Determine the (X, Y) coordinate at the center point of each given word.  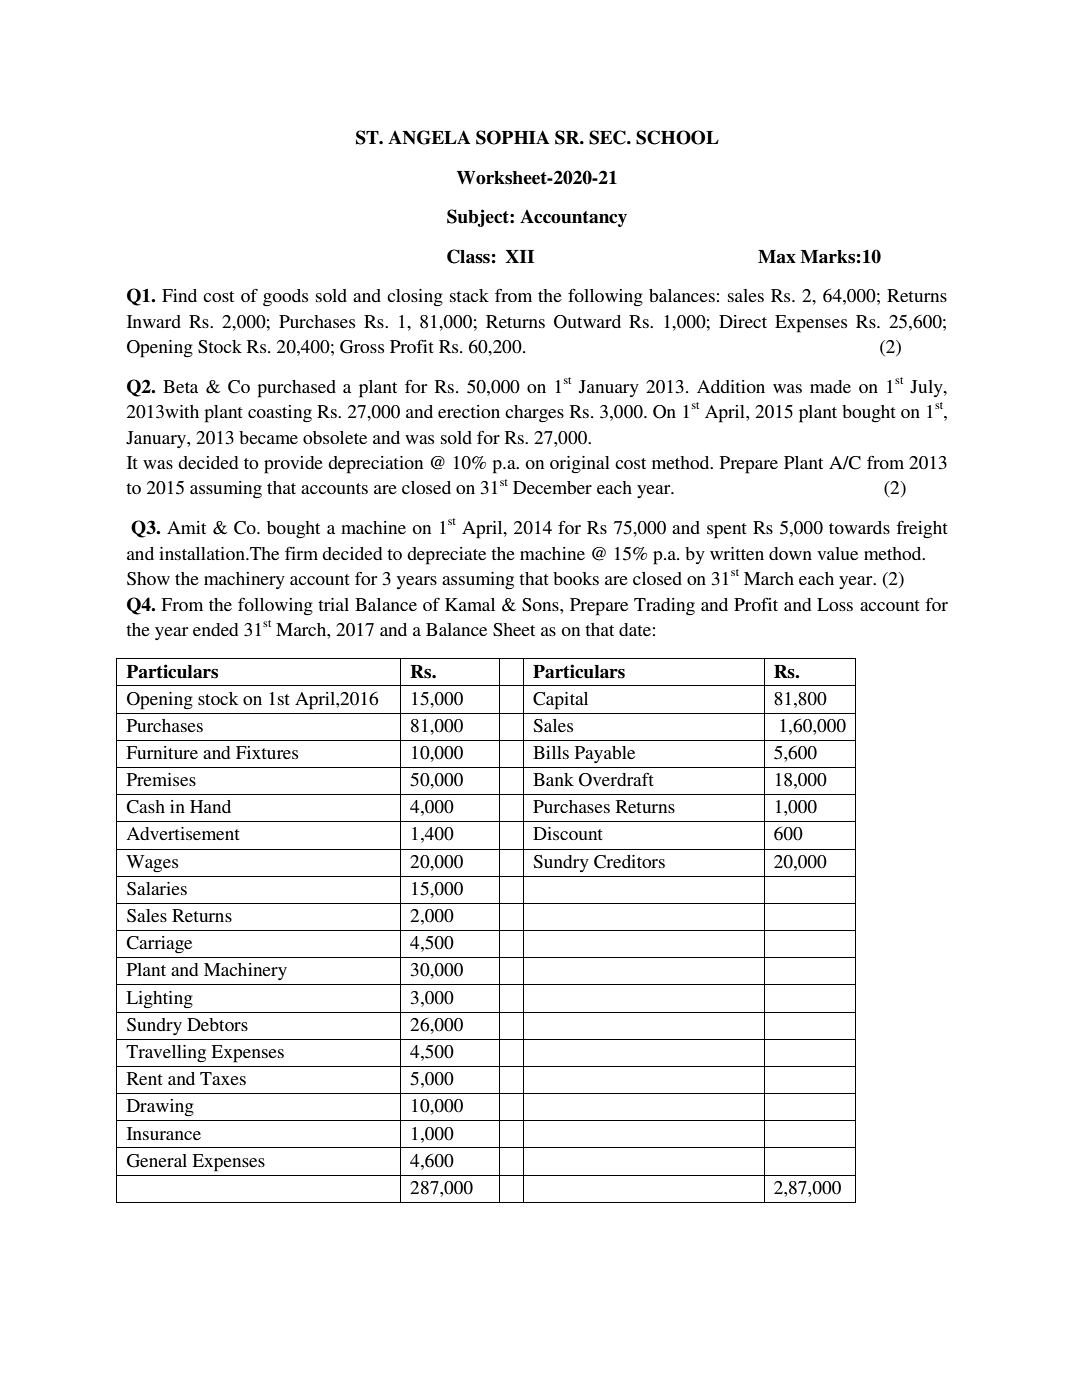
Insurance (164, 1133)
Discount (568, 833)
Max (777, 257)
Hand (210, 806)
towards (859, 527)
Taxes (223, 1078)
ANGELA (429, 137)
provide (293, 465)
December (552, 487)
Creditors (629, 862)
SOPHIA (513, 137)
